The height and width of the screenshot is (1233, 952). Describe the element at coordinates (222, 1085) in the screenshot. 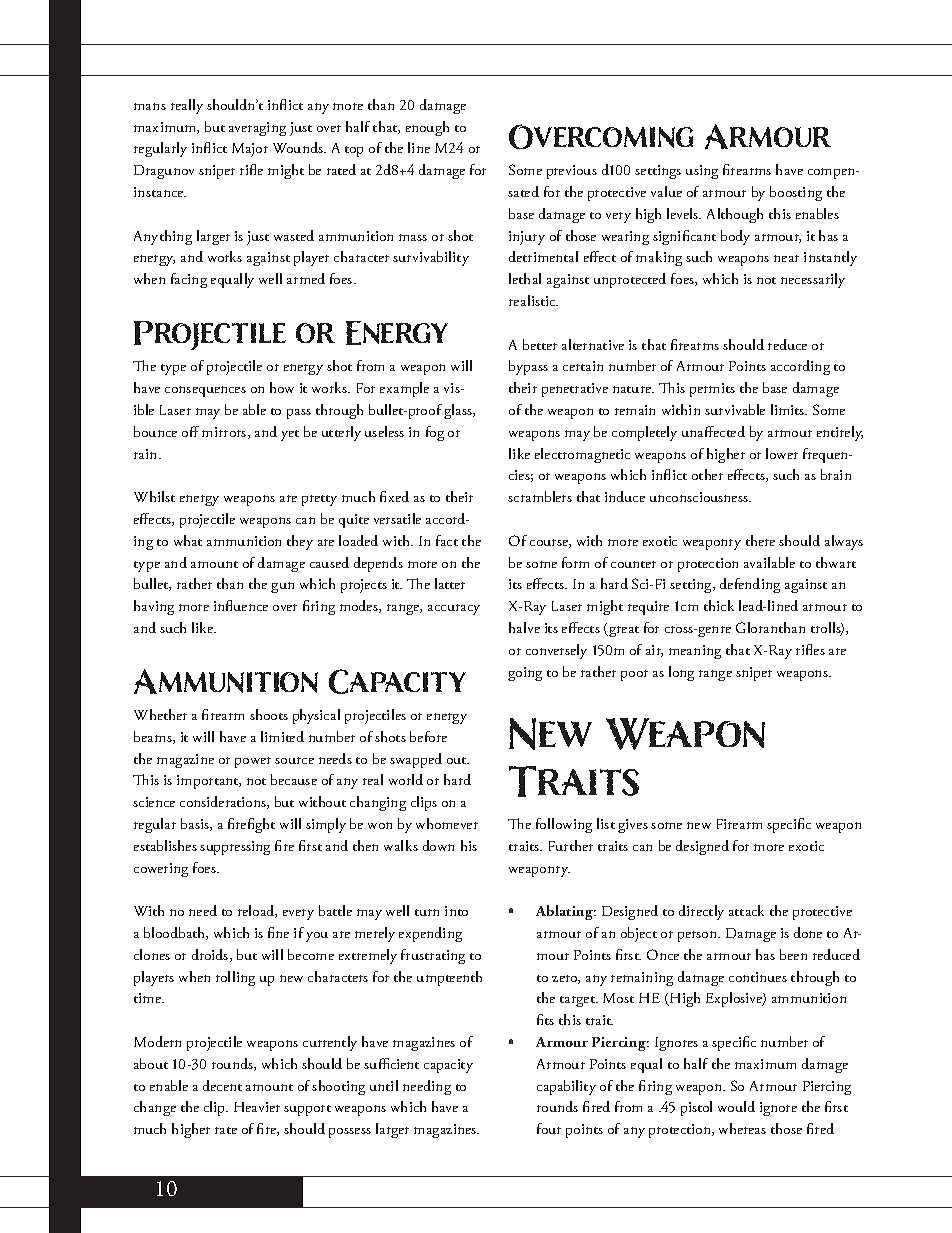

I see `decent` at that location.
